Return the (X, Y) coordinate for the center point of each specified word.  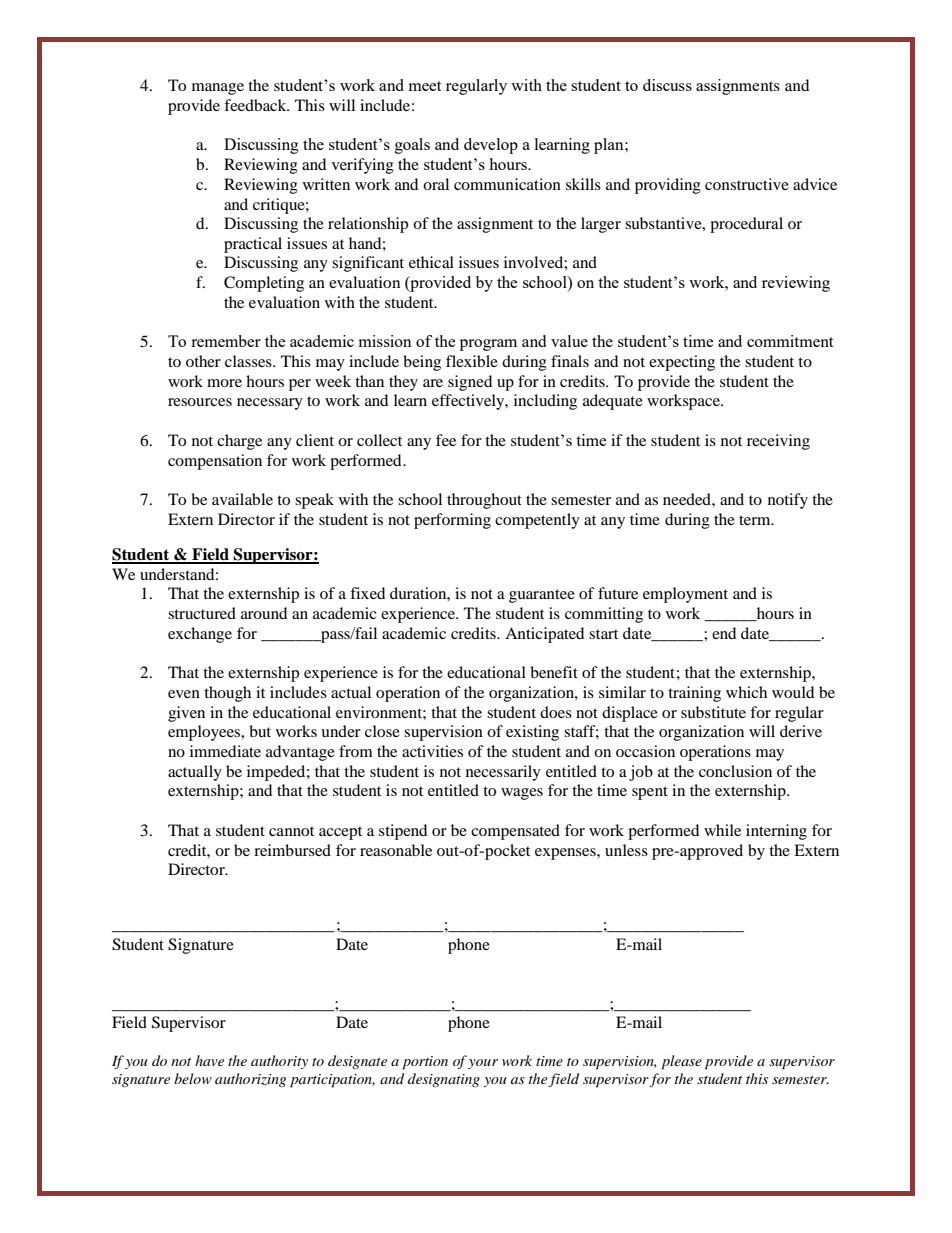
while (722, 830)
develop (491, 146)
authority (279, 1062)
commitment (790, 341)
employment (685, 595)
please (681, 1062)
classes (249, 361)
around (264, 613)
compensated (515, 832)
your (483, 1064)
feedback (256, 105)
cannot (291, 831)
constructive (747, 184)
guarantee (542, 596)
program (488, 345)
